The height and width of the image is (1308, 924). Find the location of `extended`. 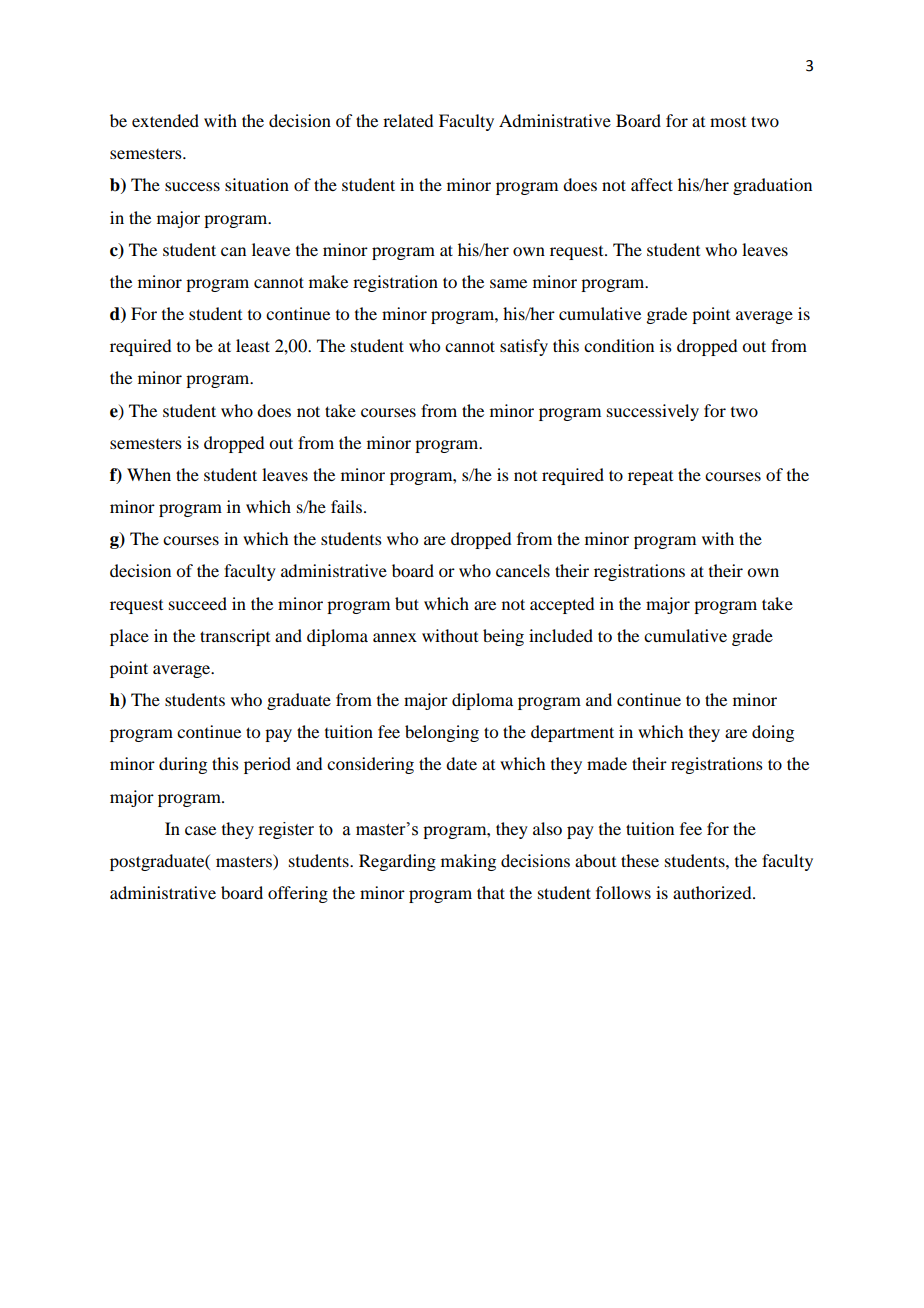

extended is located at coordinates (165, 120).
